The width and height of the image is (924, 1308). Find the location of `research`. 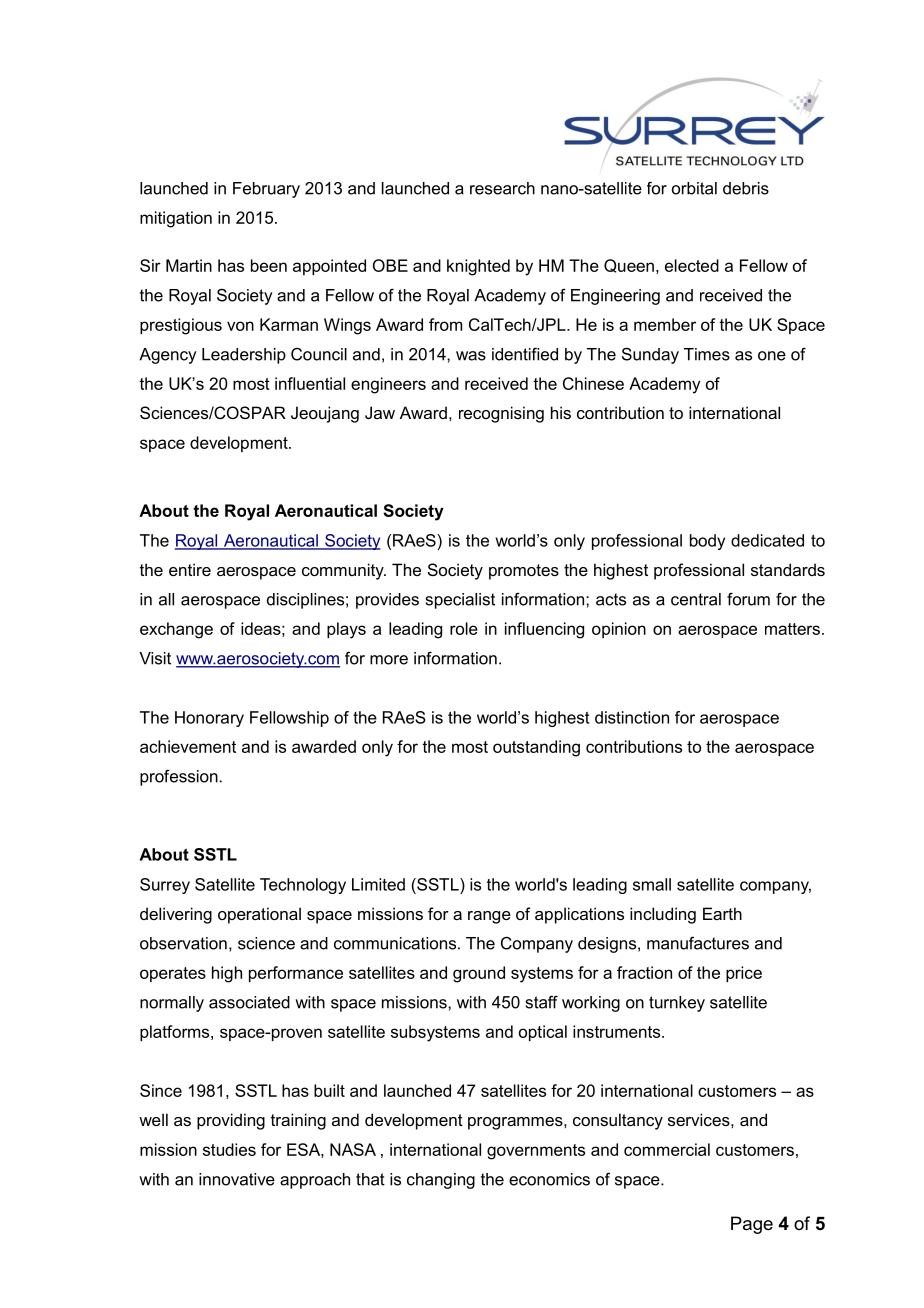

research is located at coordinates (502, 188).
